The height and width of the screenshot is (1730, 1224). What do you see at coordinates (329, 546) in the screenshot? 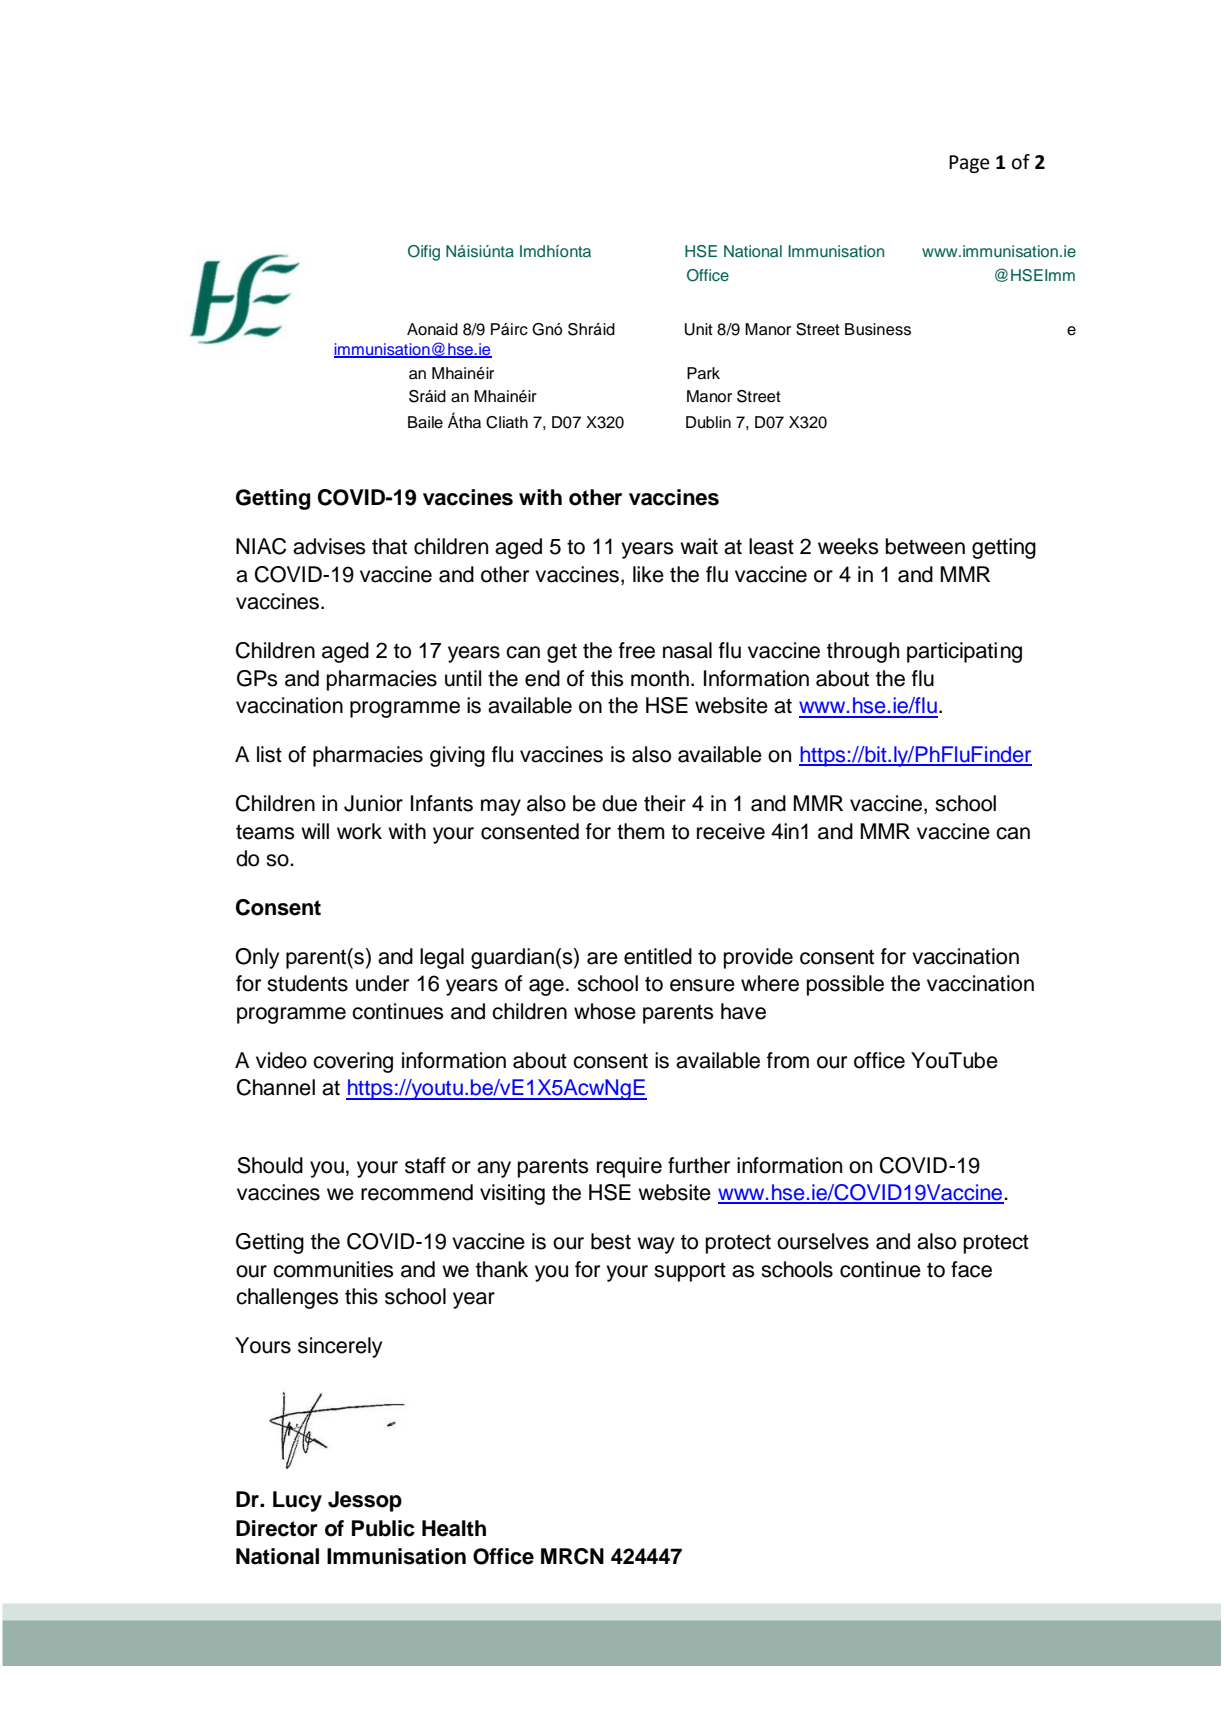
I see `advises` at bounding box center [329, 546].
